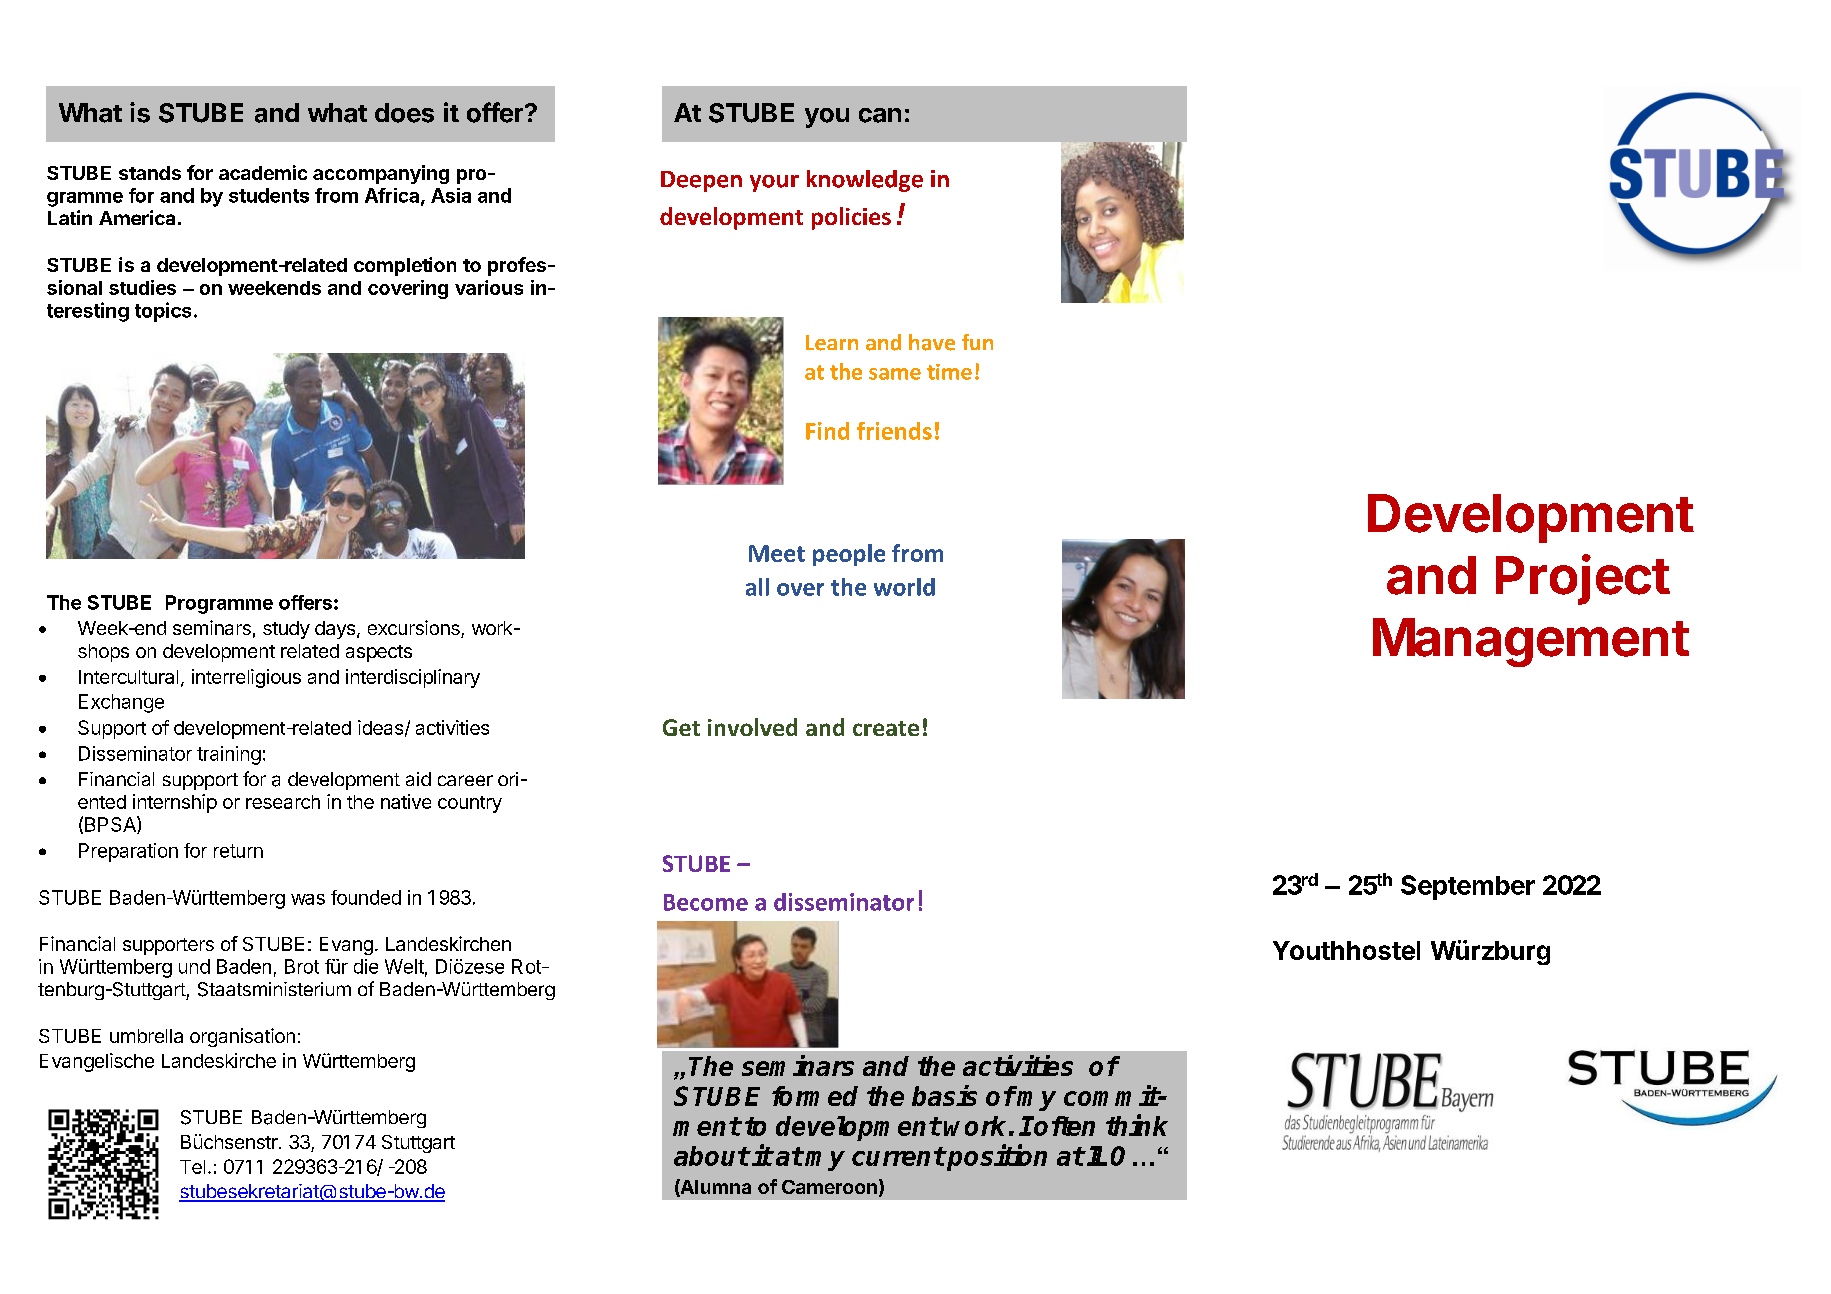  What do you see at coordinates (865, 181) in the screenshot?
I see `knowledge` at bounding box center [865, 181].
